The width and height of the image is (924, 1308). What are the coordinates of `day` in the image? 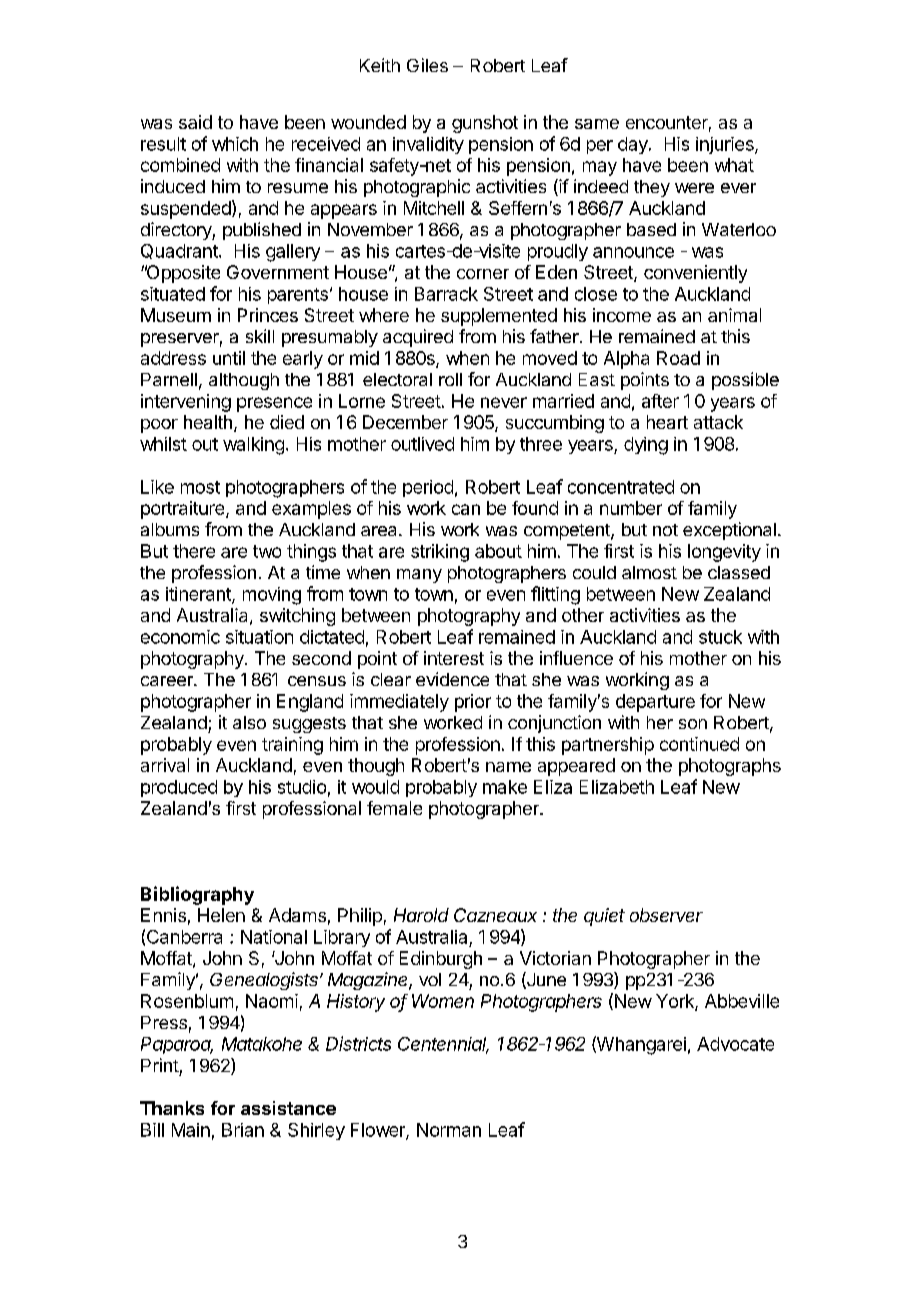 It's located at (634, 145).
